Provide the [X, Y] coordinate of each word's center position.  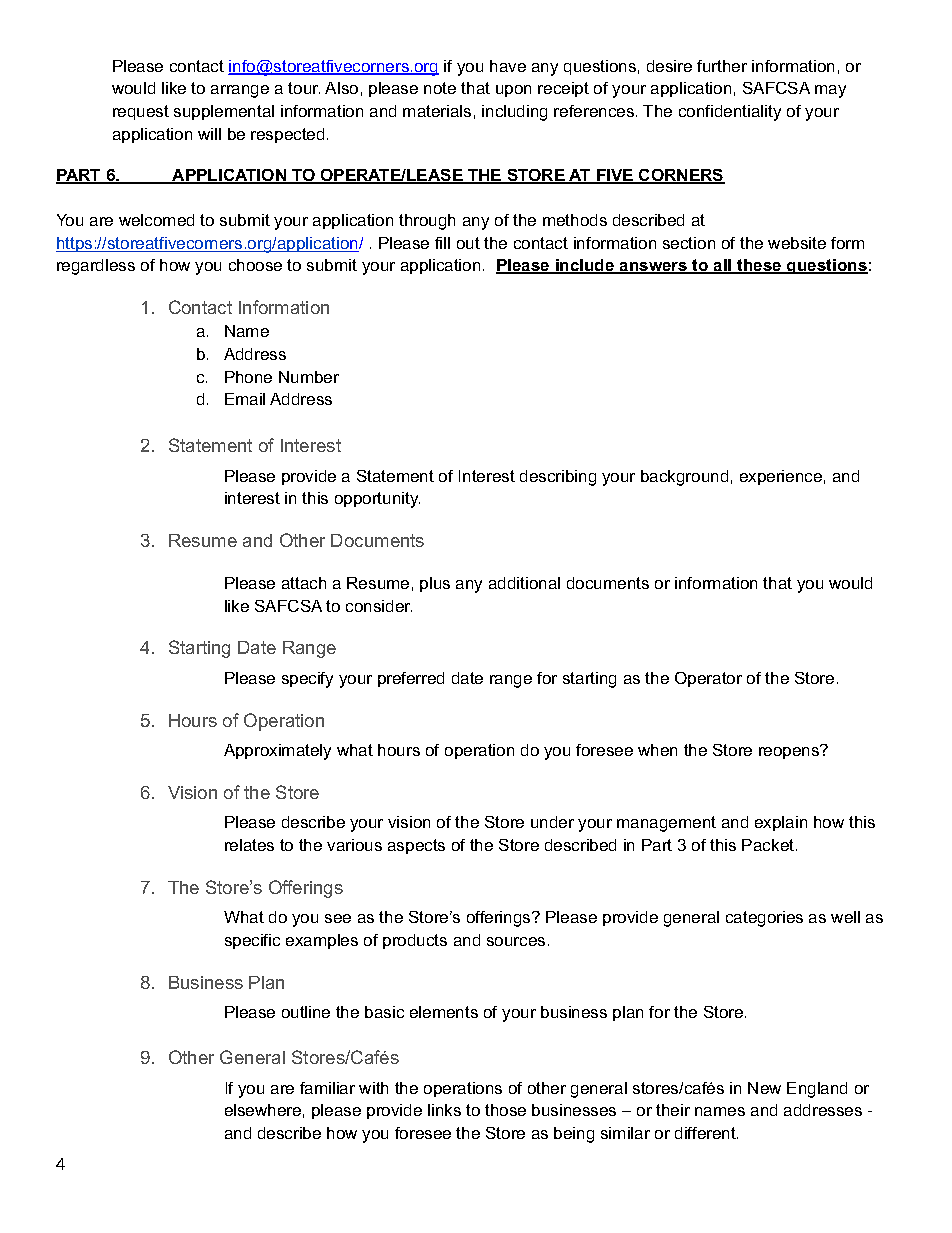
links [444, 1110]
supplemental [224, 112]
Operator [708, 679]
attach [304, 583]
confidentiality [730, 113]
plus [435, 584]
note [440, 88]
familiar [327, 1088]
